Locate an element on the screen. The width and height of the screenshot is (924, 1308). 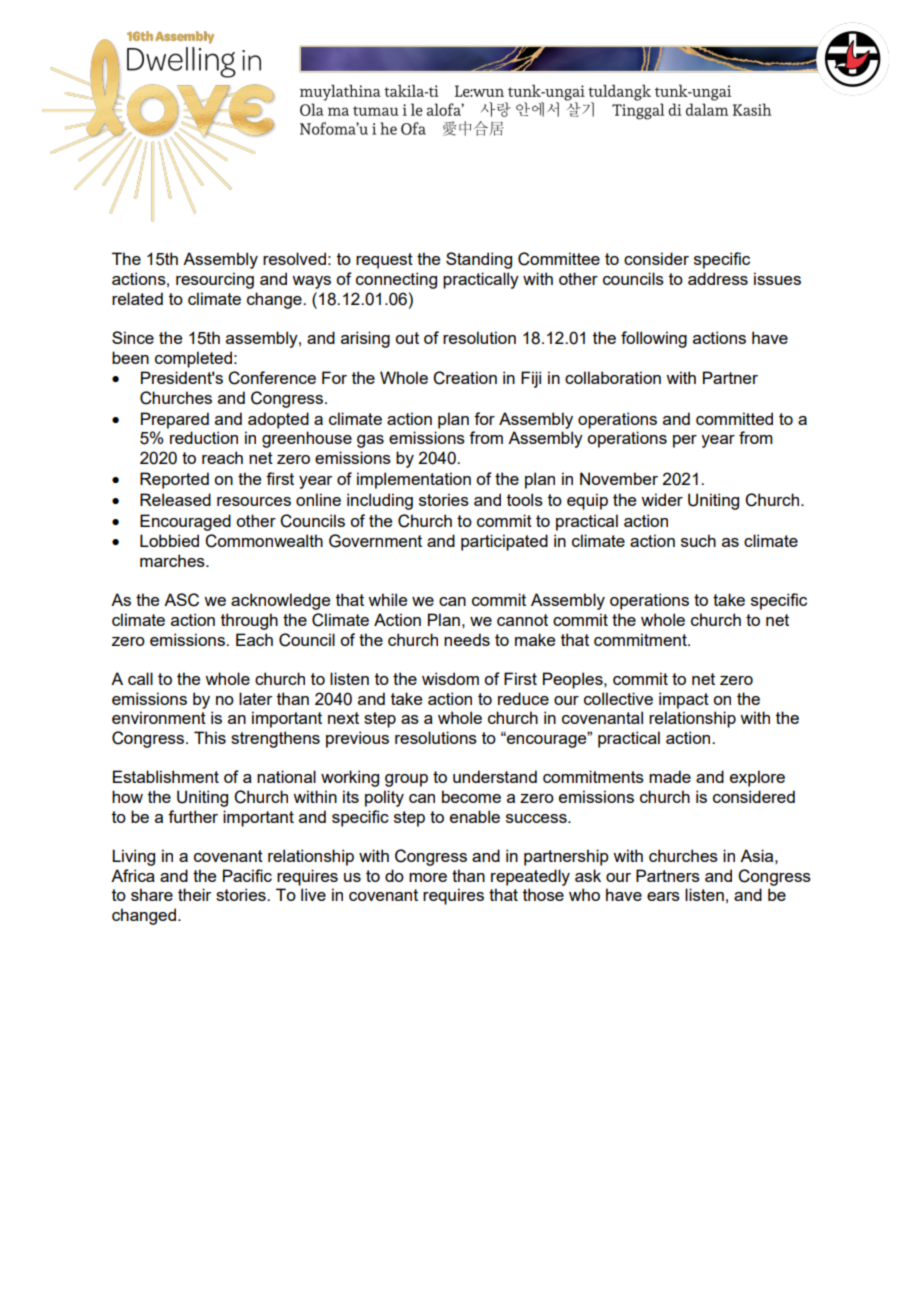
resourcing is located at coordinates (215, 280).
